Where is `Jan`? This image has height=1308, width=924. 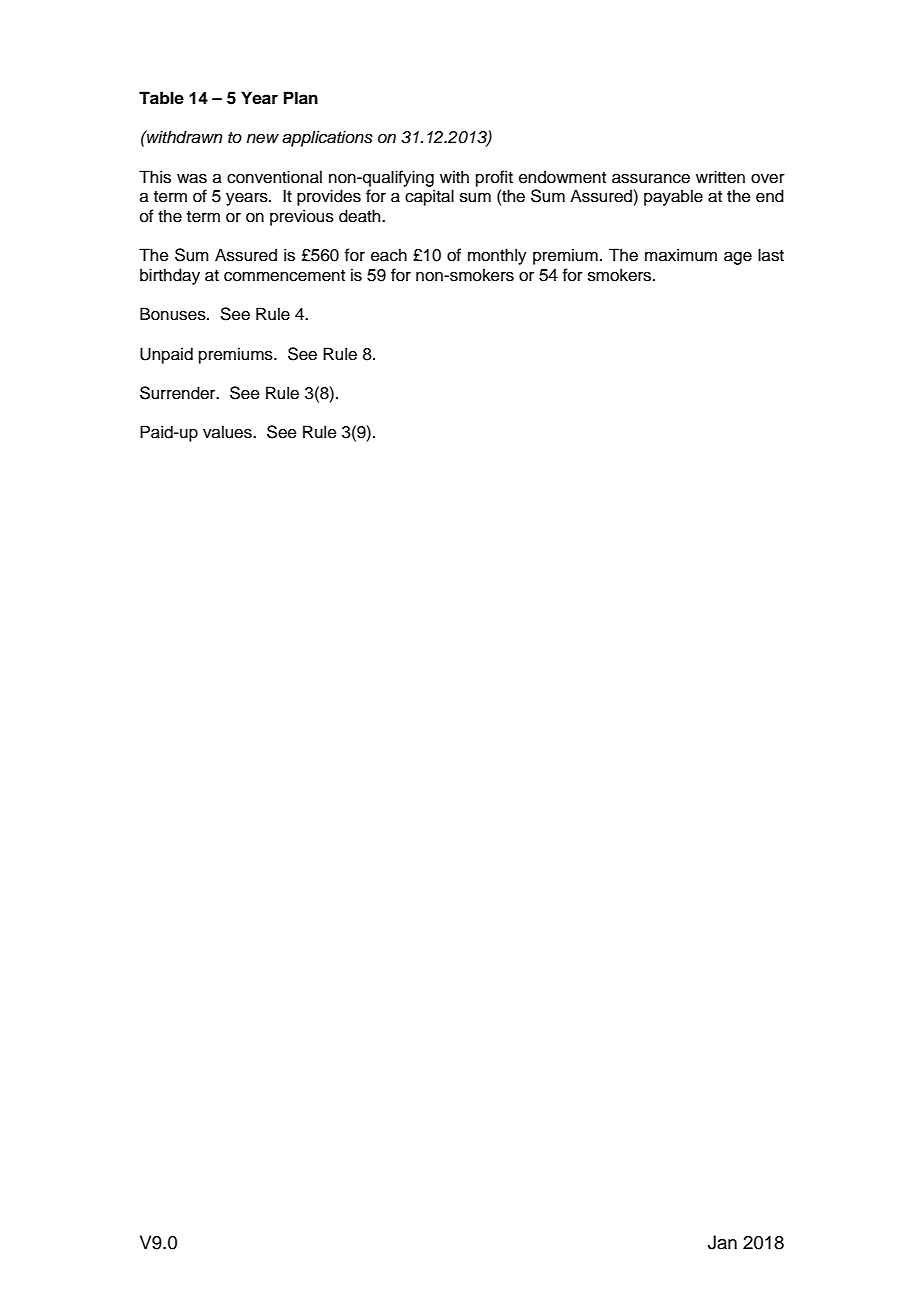 Jan is located at coordinates (722, 1242).
